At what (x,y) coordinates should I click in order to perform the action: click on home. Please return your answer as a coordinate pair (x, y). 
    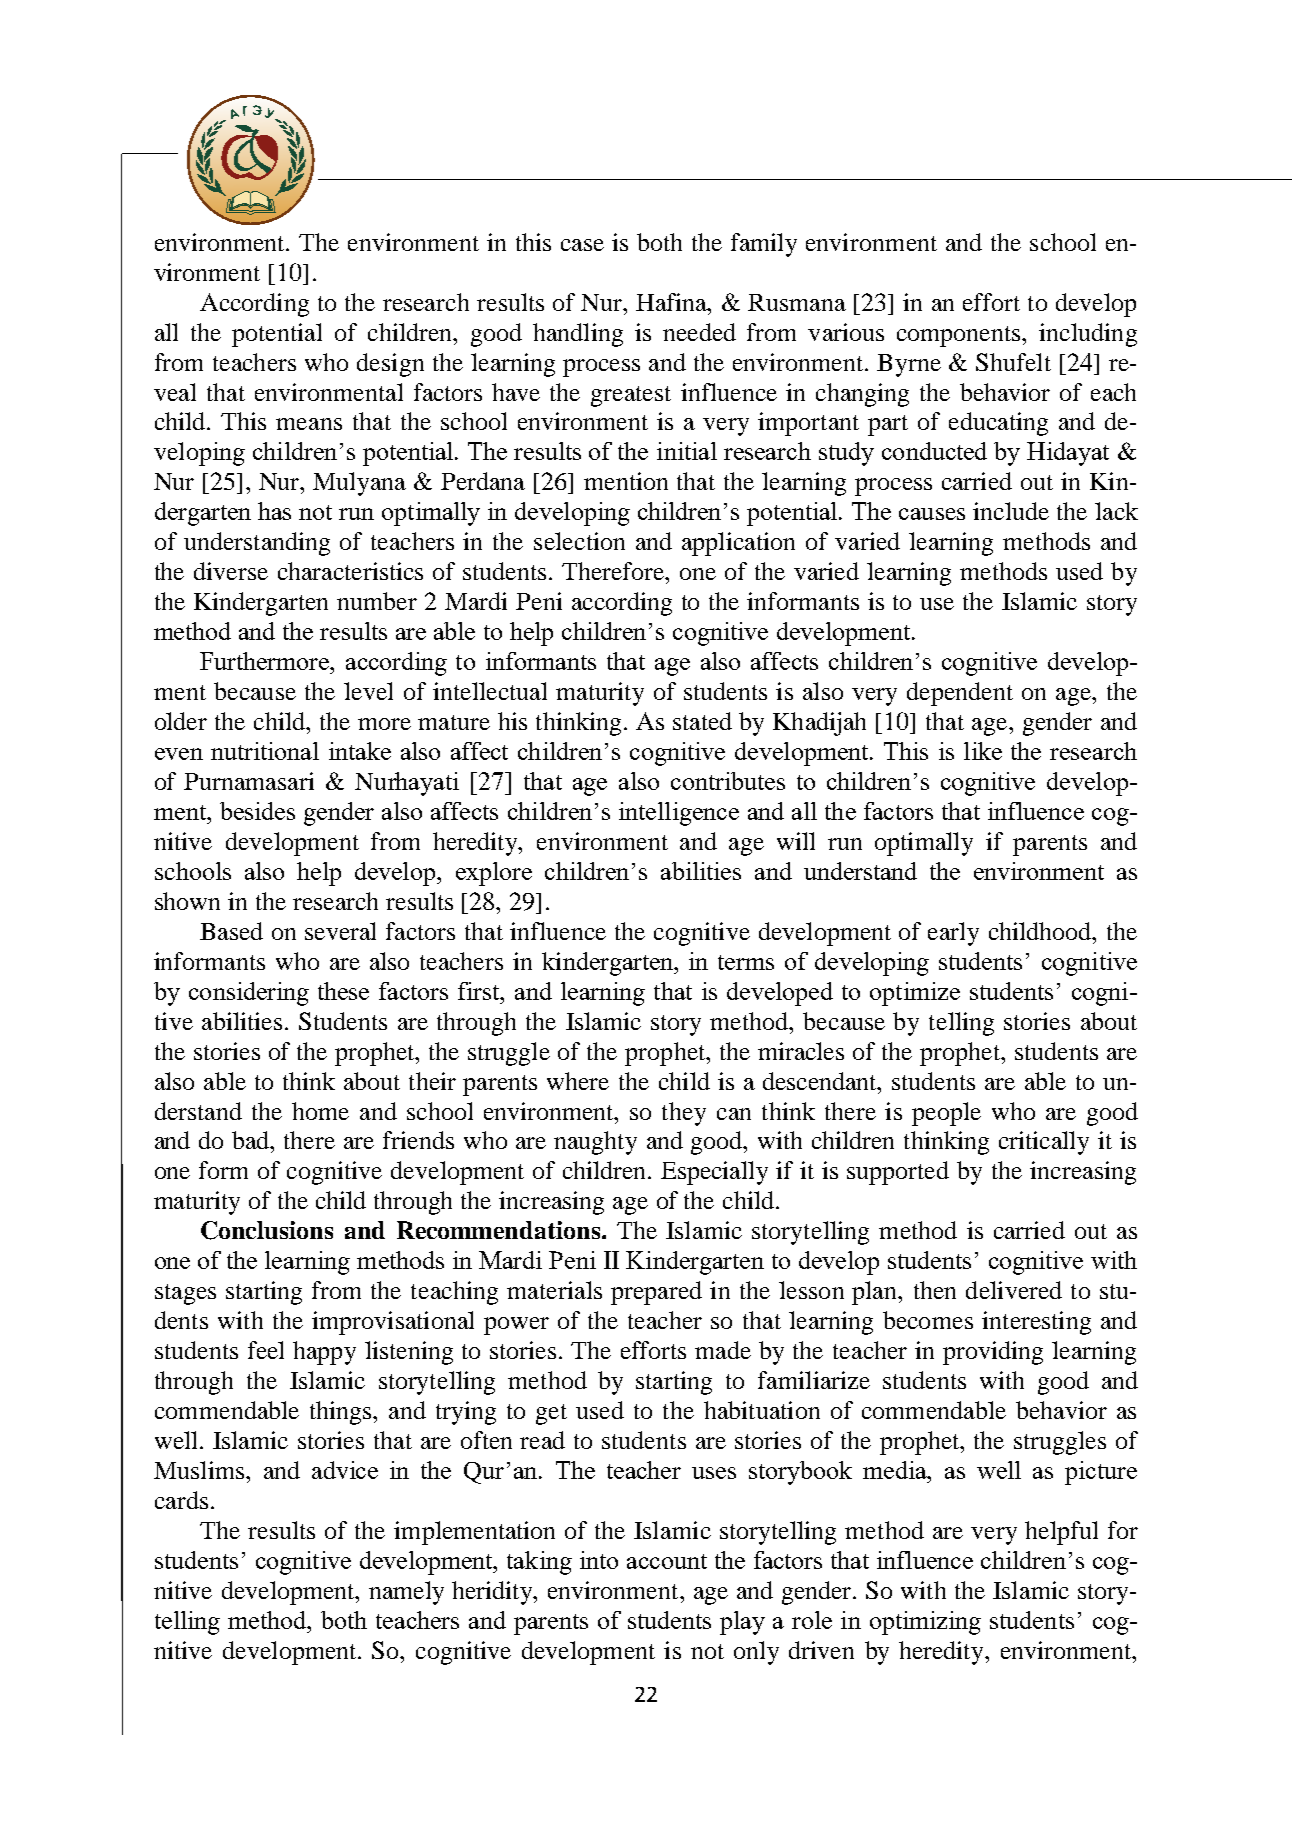
    Looking at the image, I should click on (320, 1111).
